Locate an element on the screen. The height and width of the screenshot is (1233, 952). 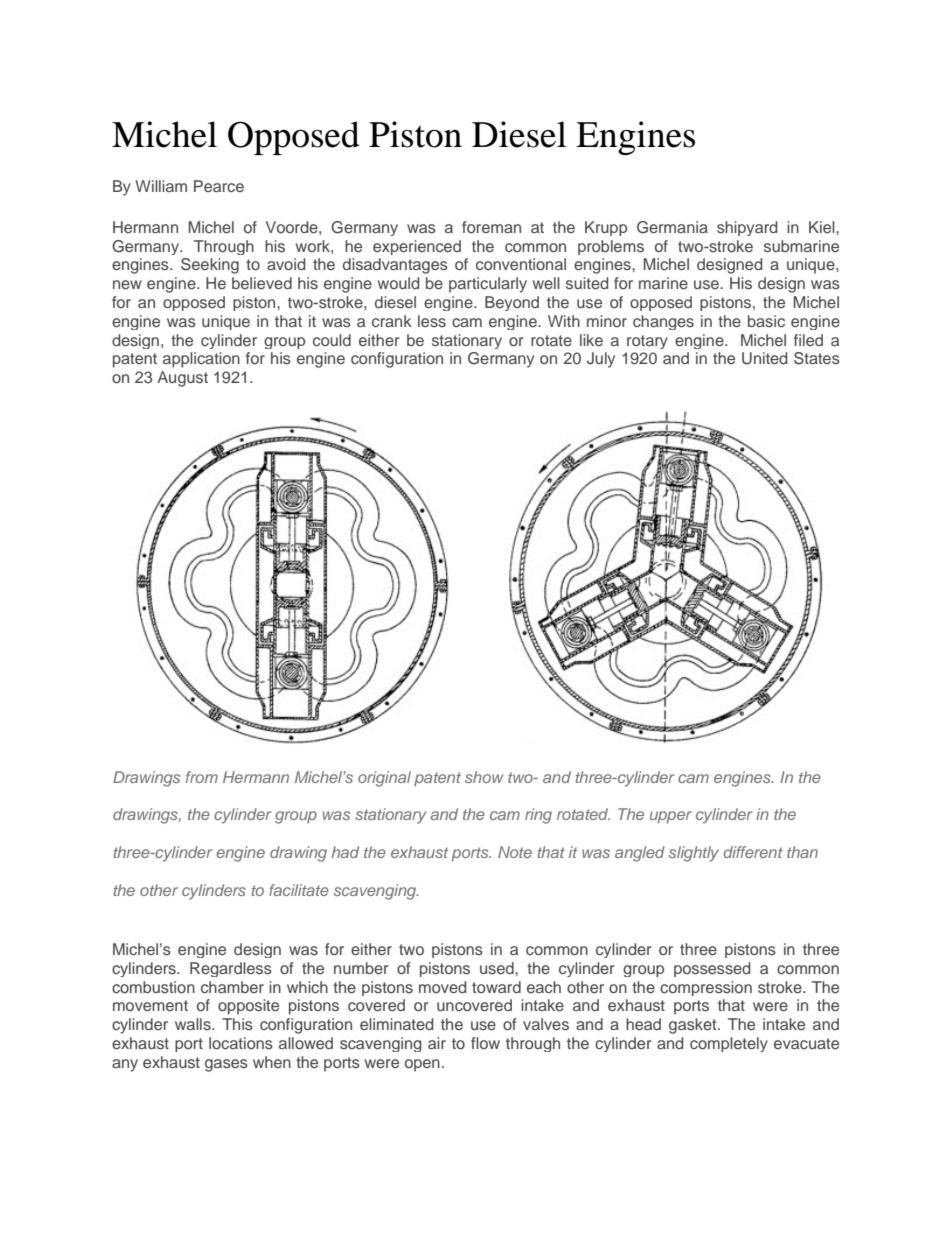
shipyard is located at coordinates (747, 228).
